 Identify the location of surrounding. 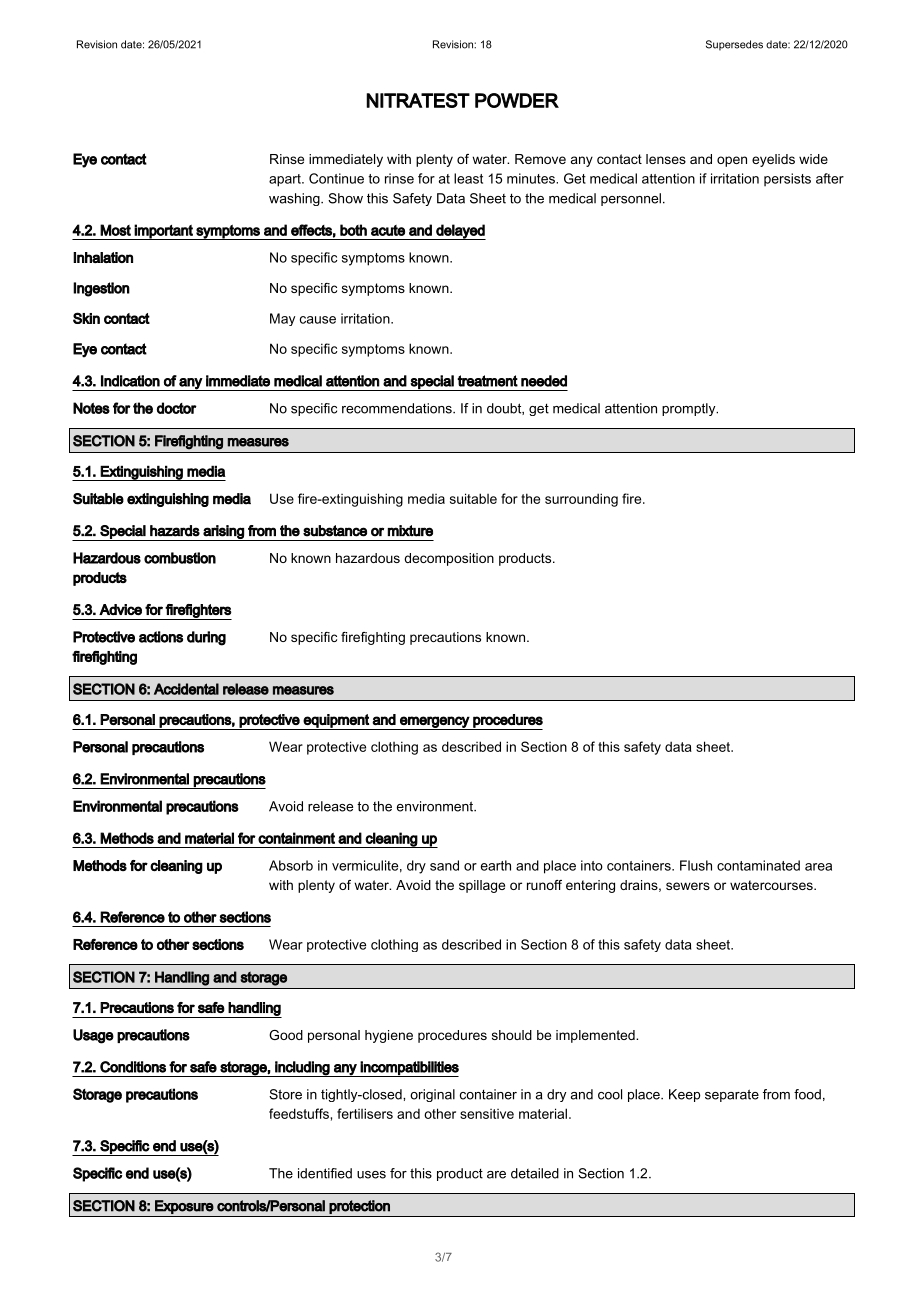
(581, 500).
